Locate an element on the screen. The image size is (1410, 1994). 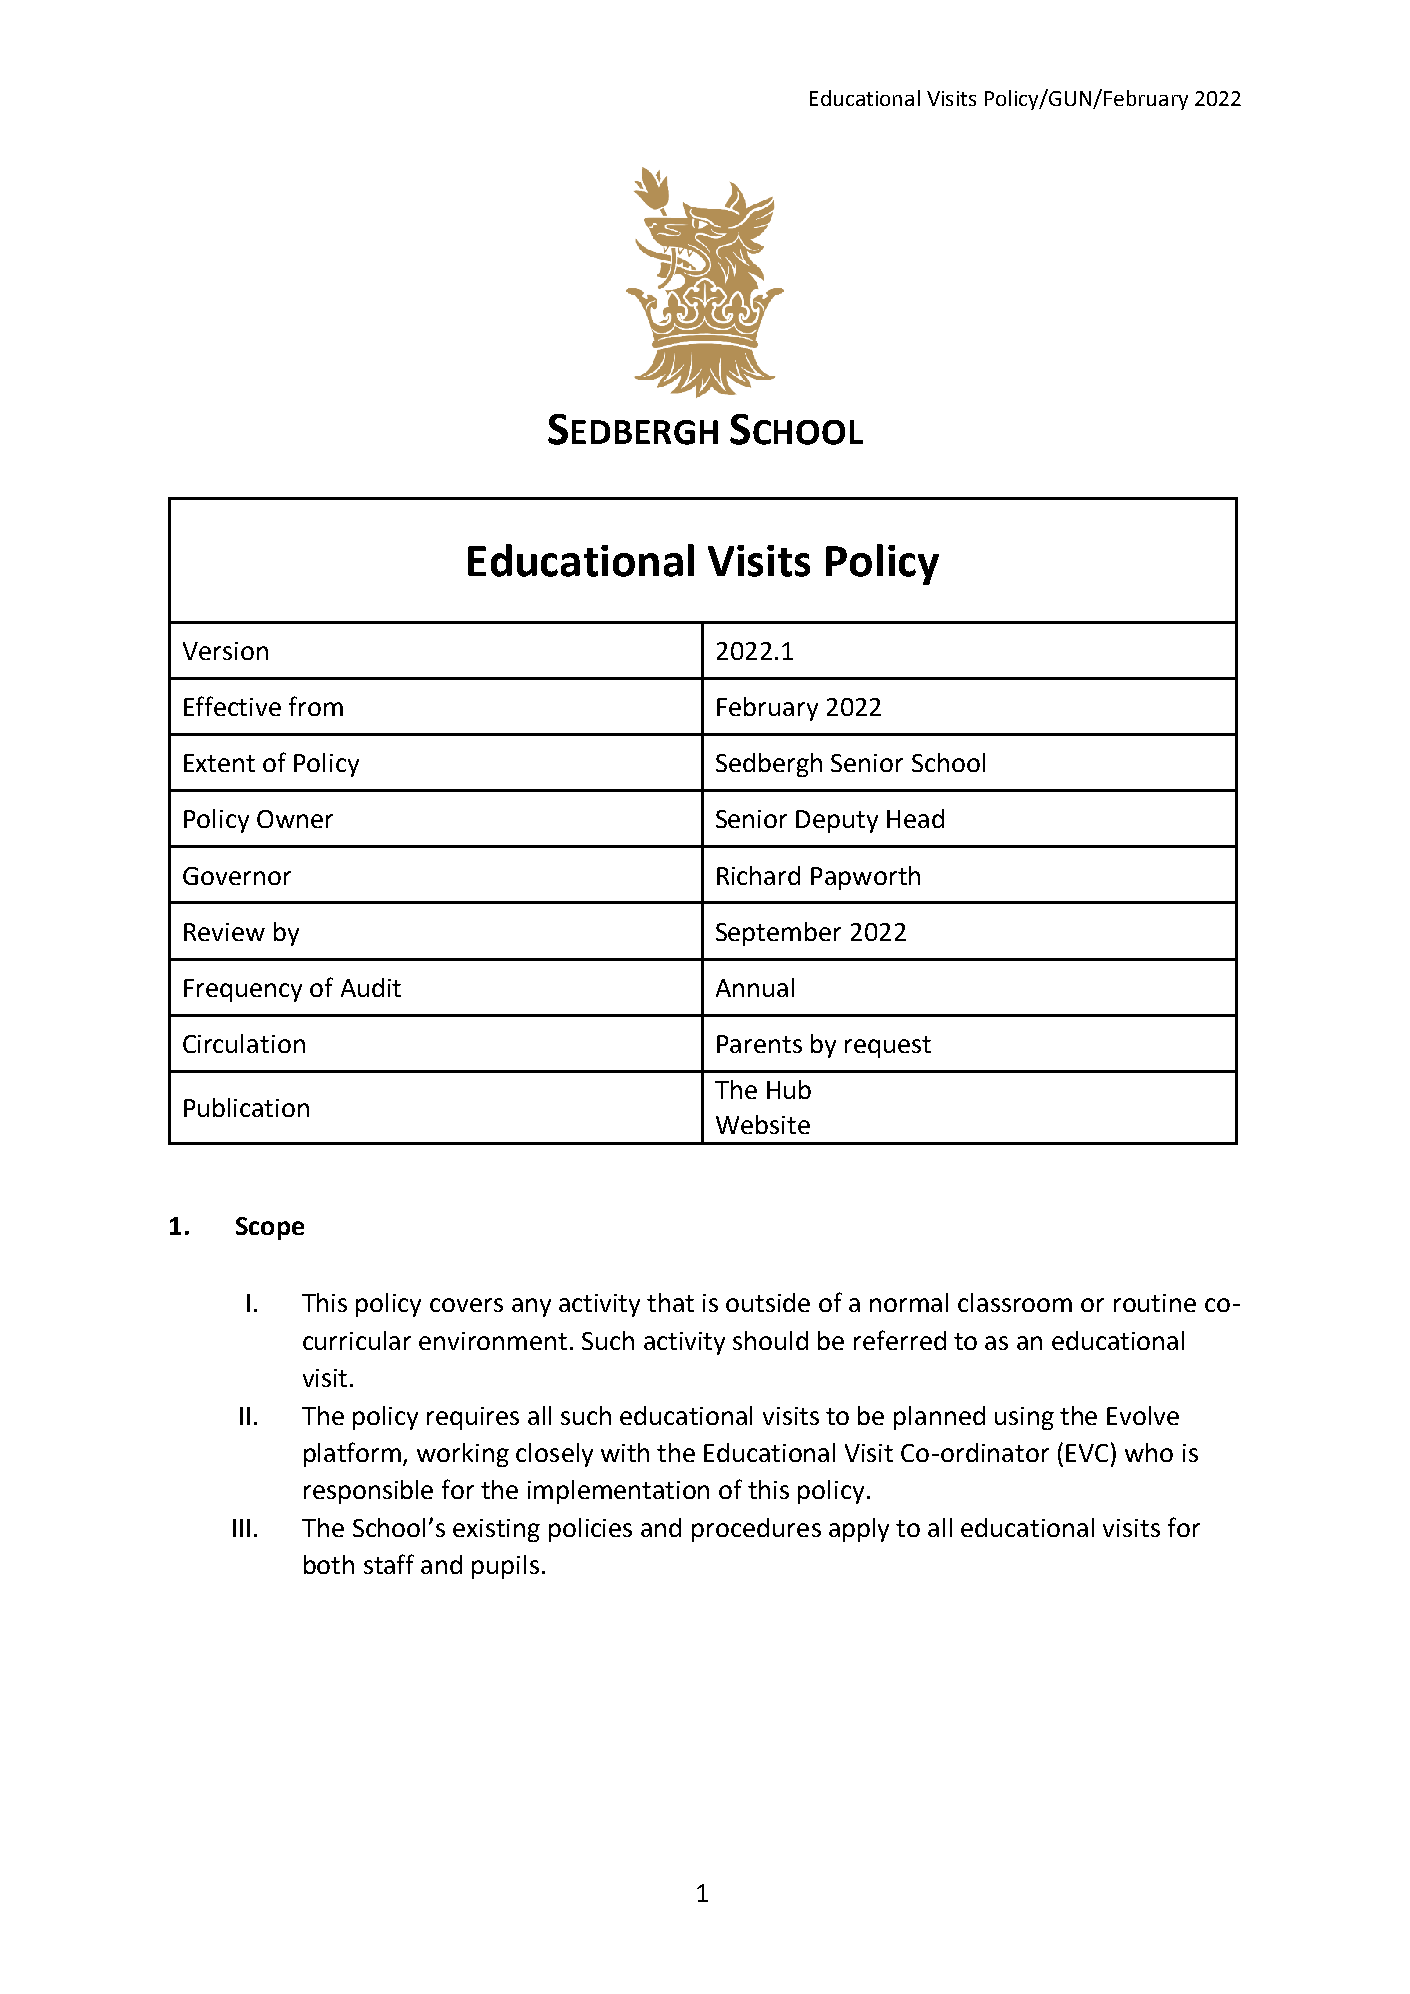
Governor is located at coordinates (237, 876).
